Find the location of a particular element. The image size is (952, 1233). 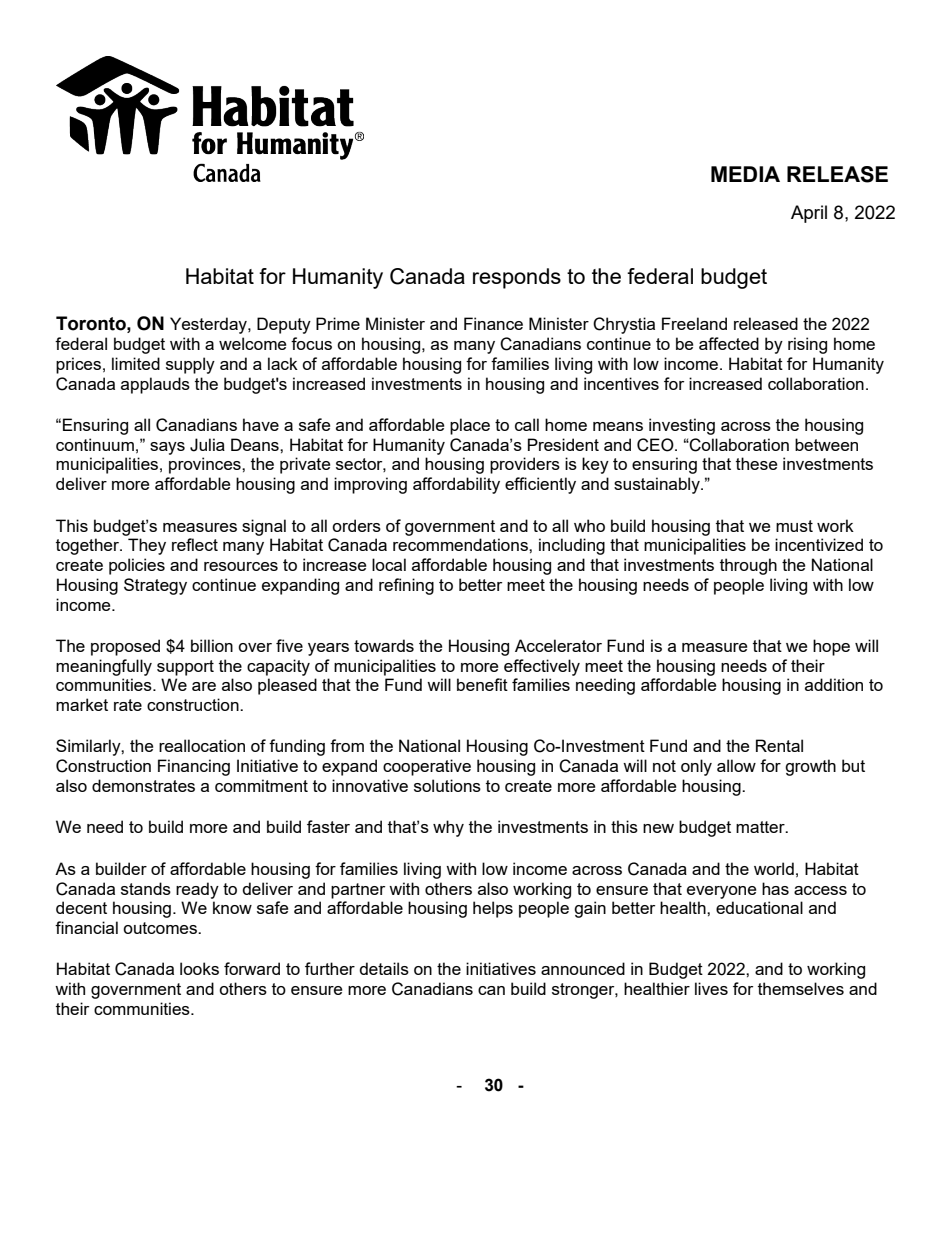

place is located at coordinates (470, 426).
